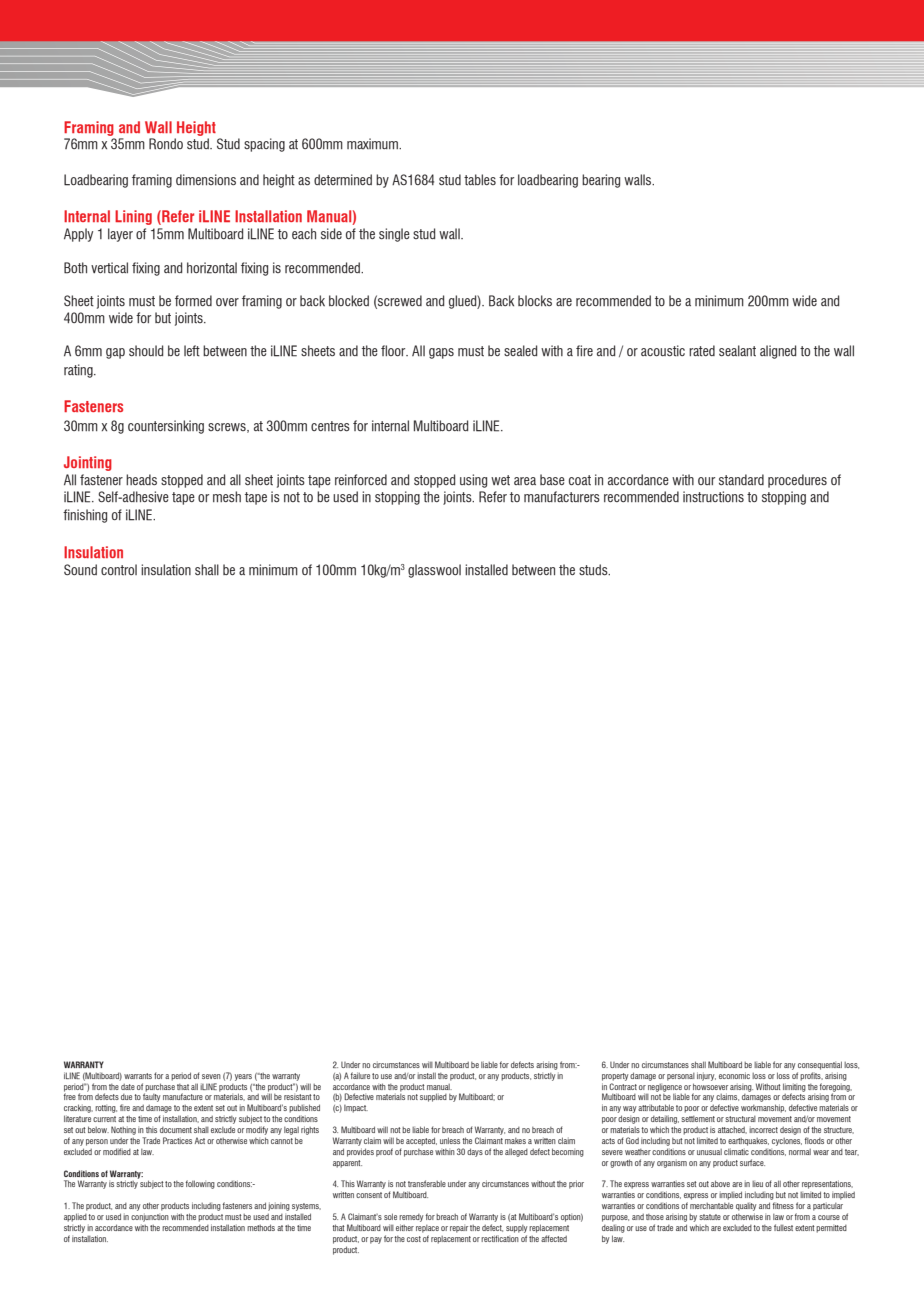 The width and height of the screenshot is (924, 1308). Describe the element at coordinates (360, 1075) in the screenshot. I see `failure` at that location.
